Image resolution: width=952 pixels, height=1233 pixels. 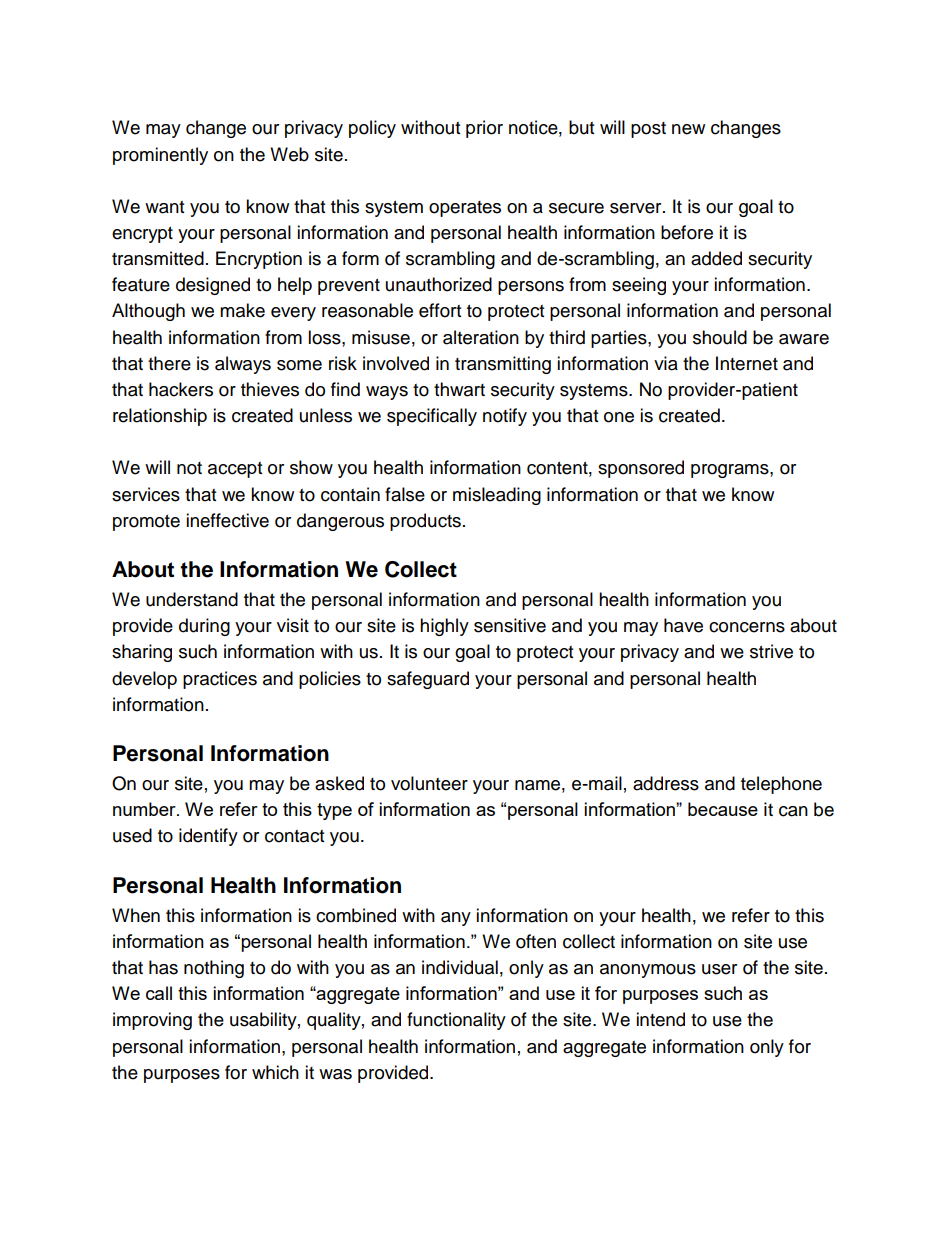 What do you see at coordinates (181, 389) in the page?
I see `hackers` at bounding box center [181, 389].
